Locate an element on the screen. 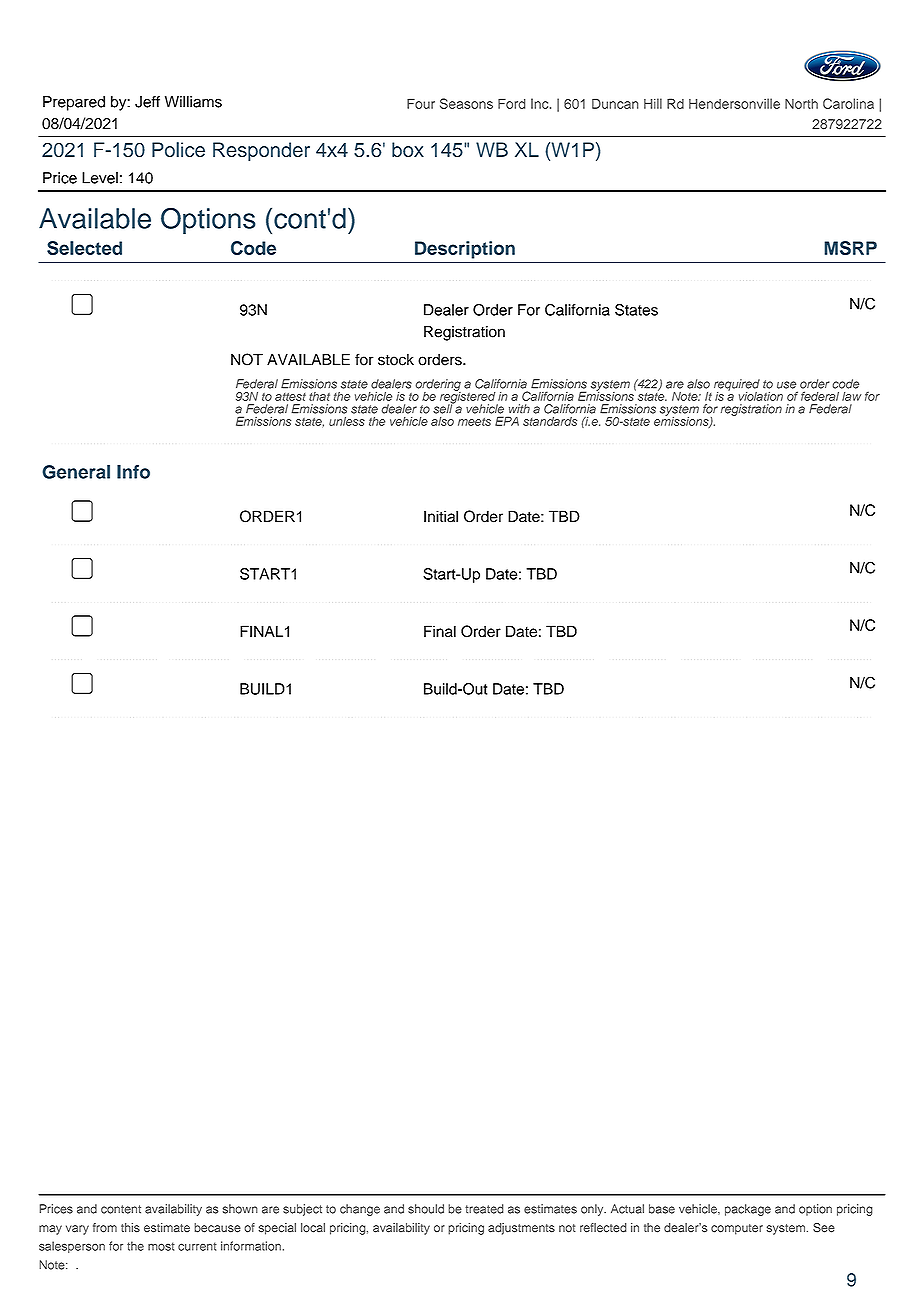 The height and width of the screenshot is (1308, 924). Initial is located at coordinates (441, 516).
